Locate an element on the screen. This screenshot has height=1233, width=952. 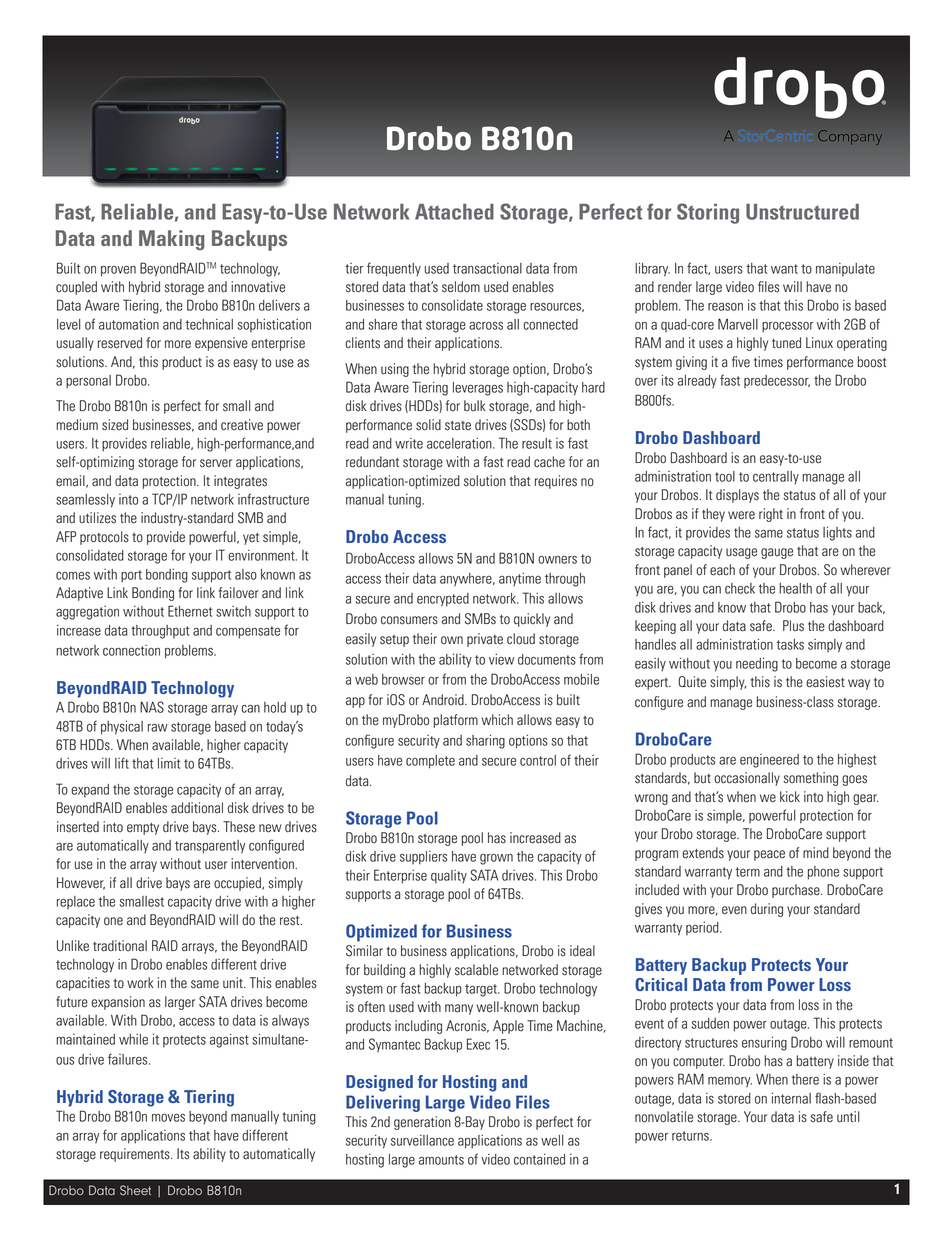
Making is located at coordinates (172, 240).
